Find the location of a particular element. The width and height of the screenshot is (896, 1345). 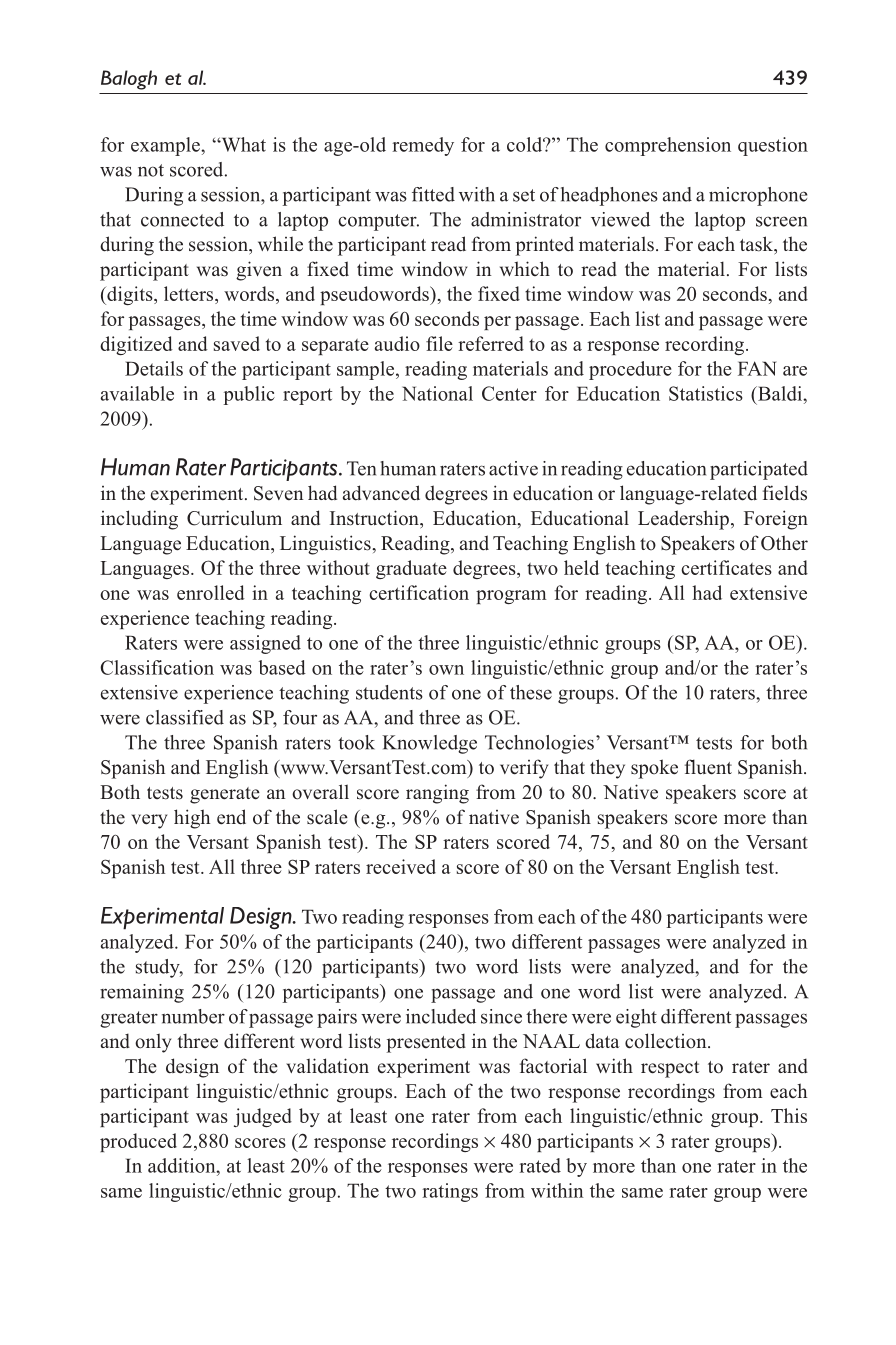

own is located at coordinates (446, 670).
